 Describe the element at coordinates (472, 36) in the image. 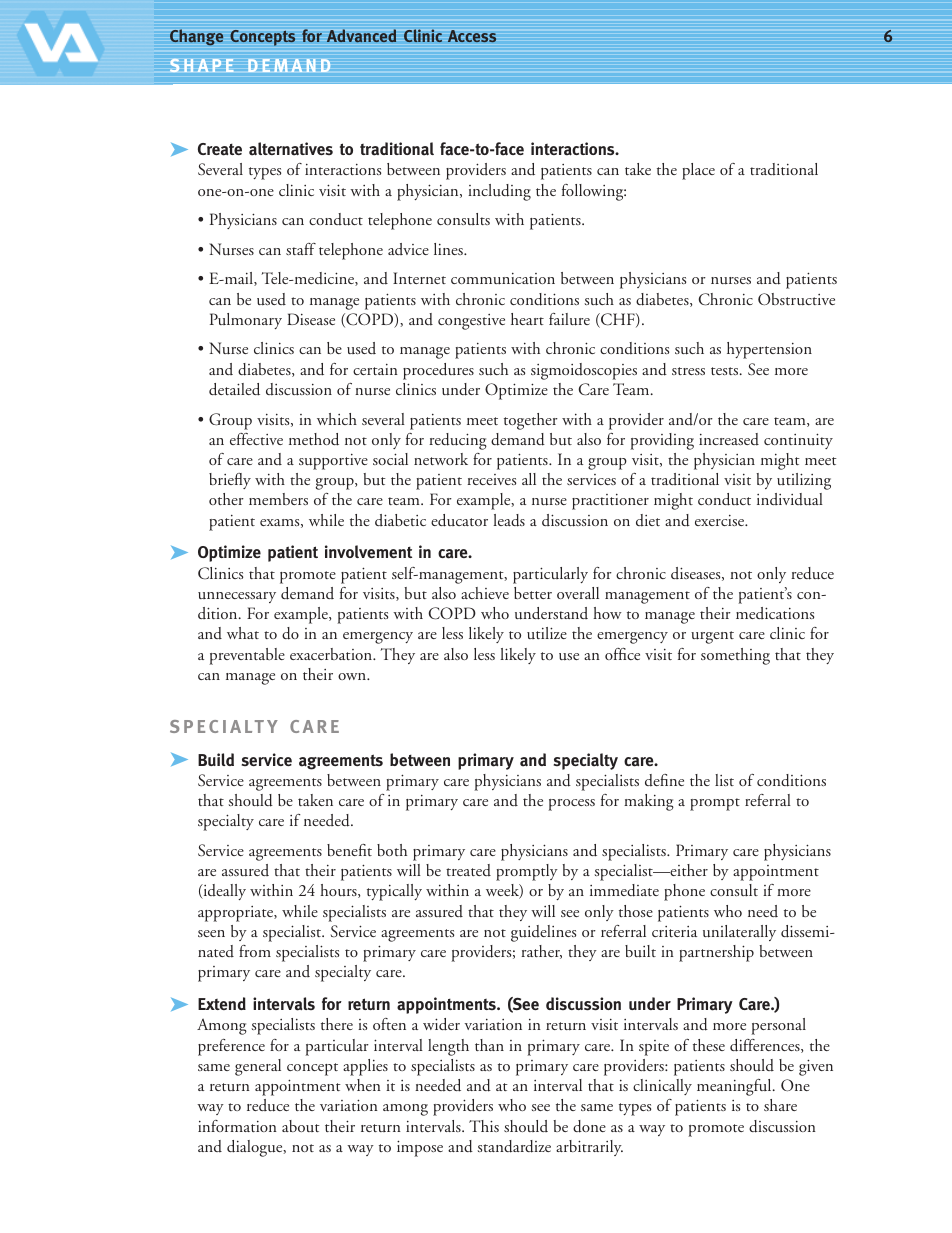

I see `Access` at that location.
